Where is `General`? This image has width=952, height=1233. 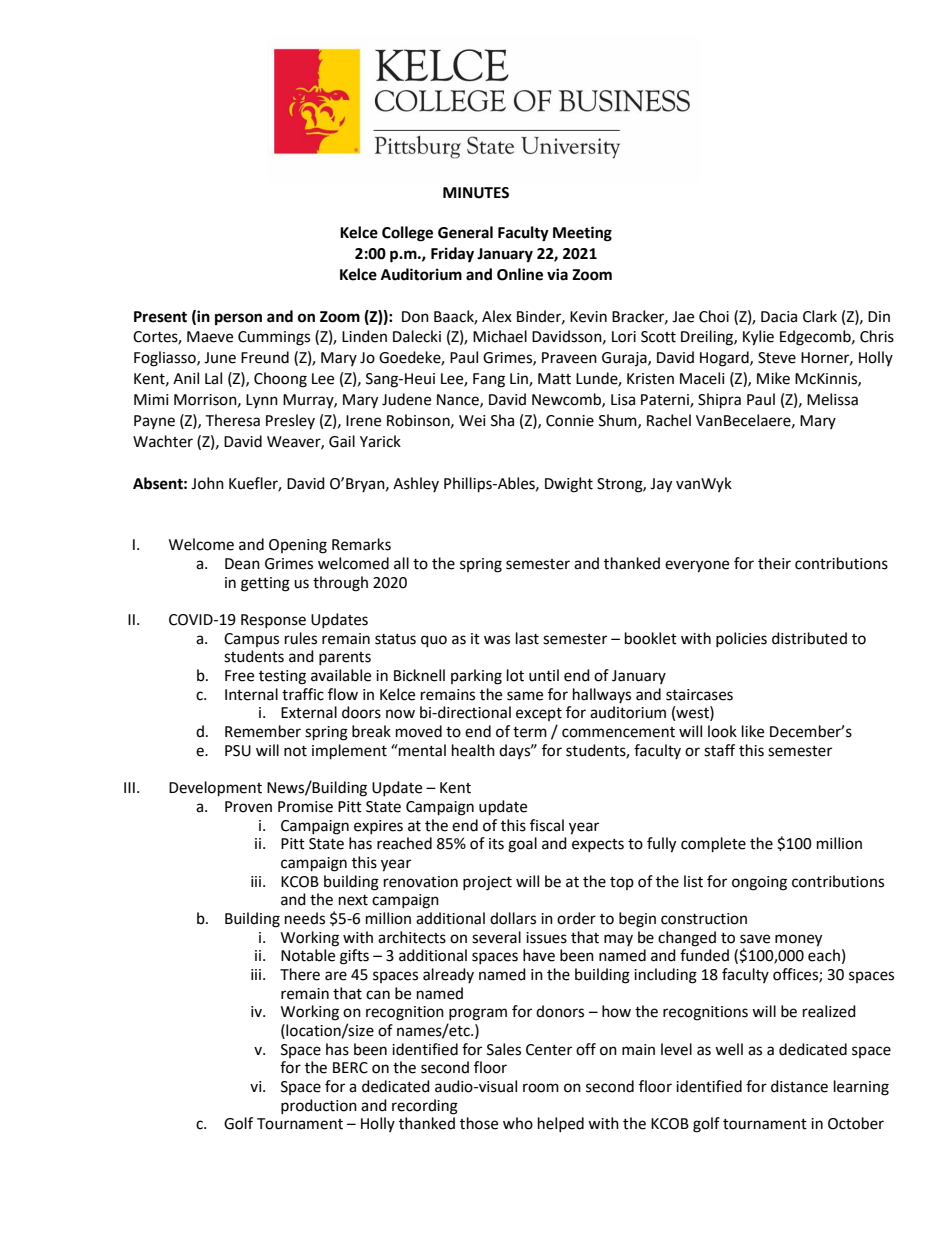
General is located at coordinates (465, 232).
